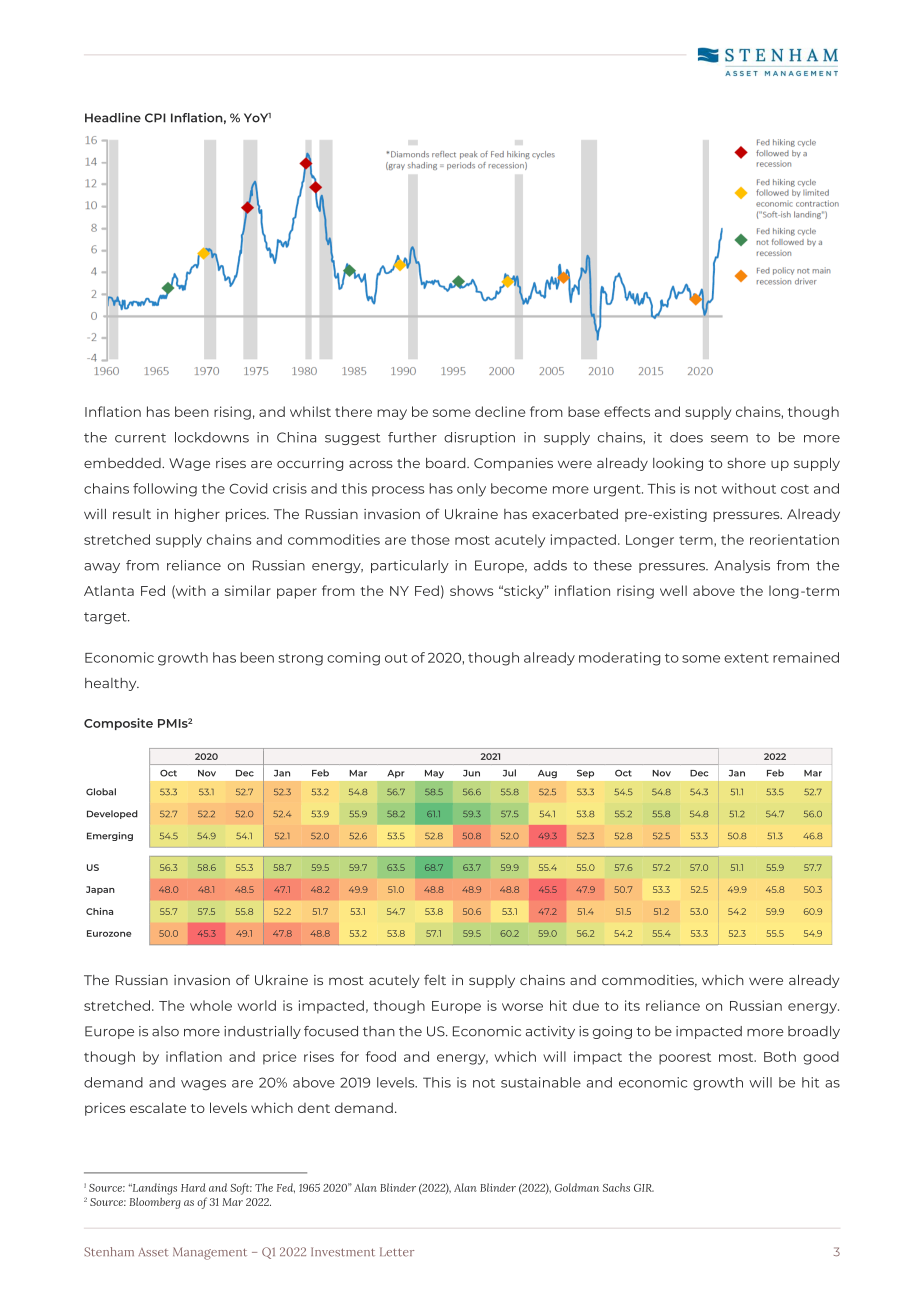  I want to click on healthy, so click(112, 684).
